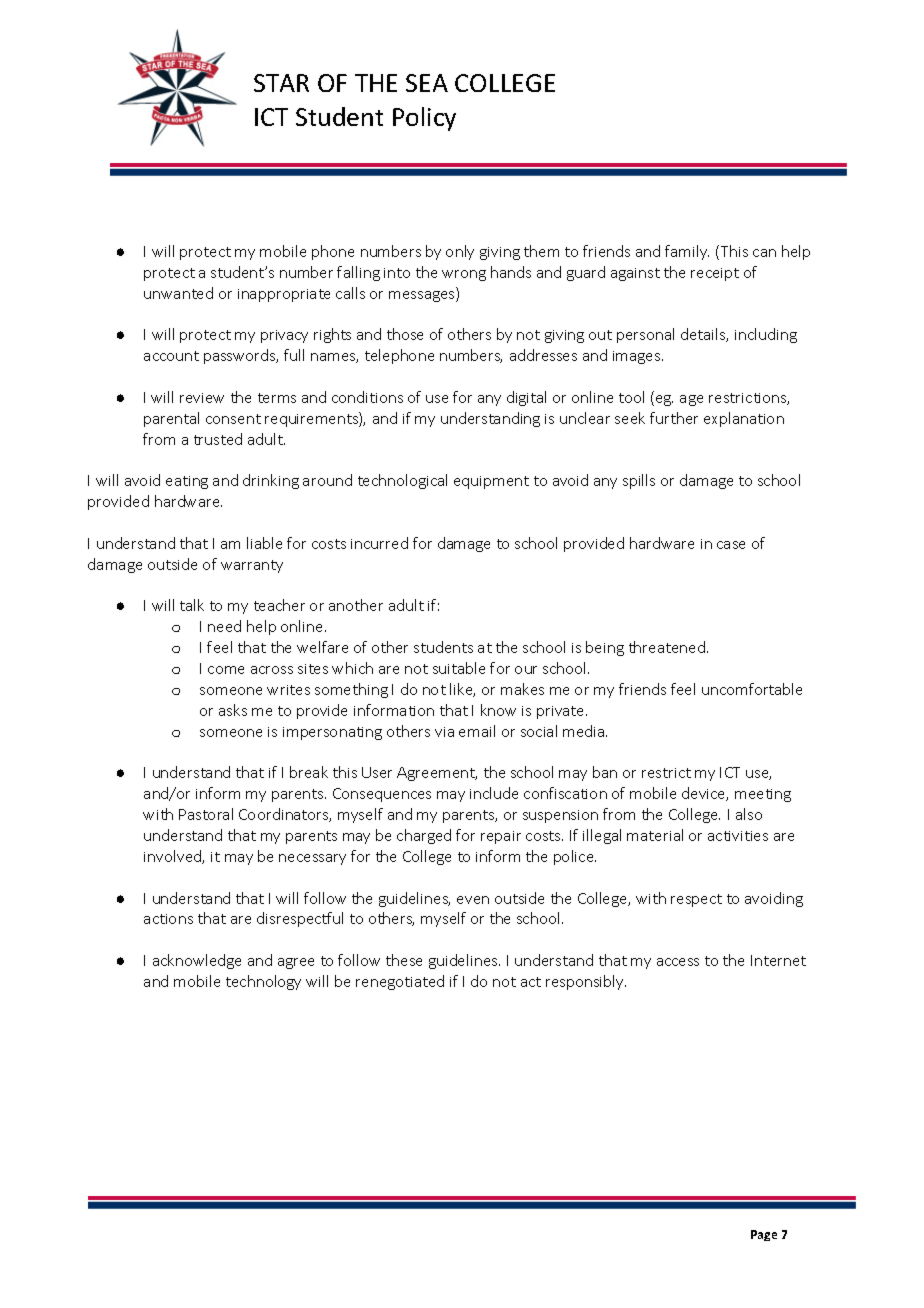 Image resolution: width=924 pixels, height=1308 pixels. I want to click on suitable, so click(459, 668).
